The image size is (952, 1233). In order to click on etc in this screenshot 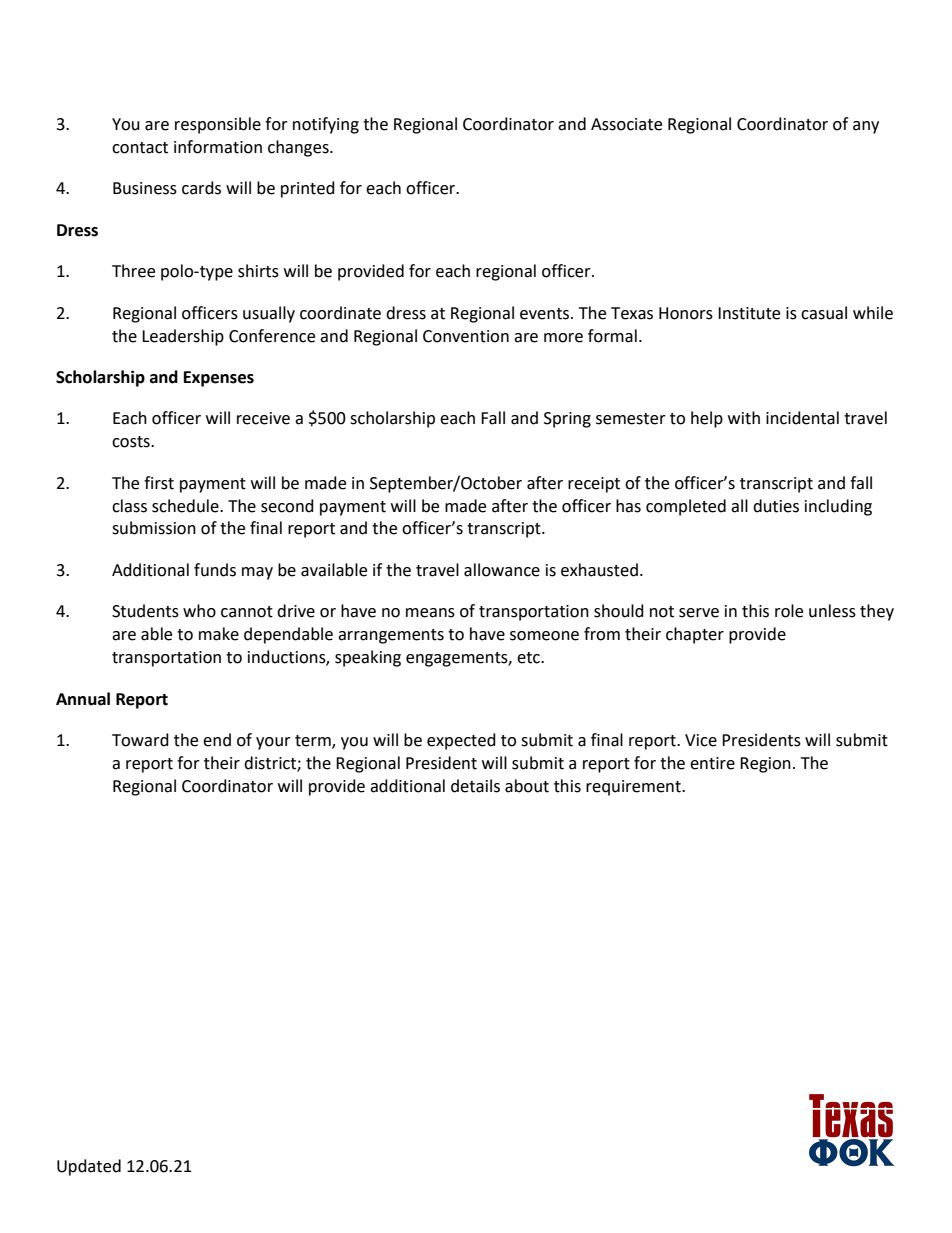, I will do `click(529, 658)`.
